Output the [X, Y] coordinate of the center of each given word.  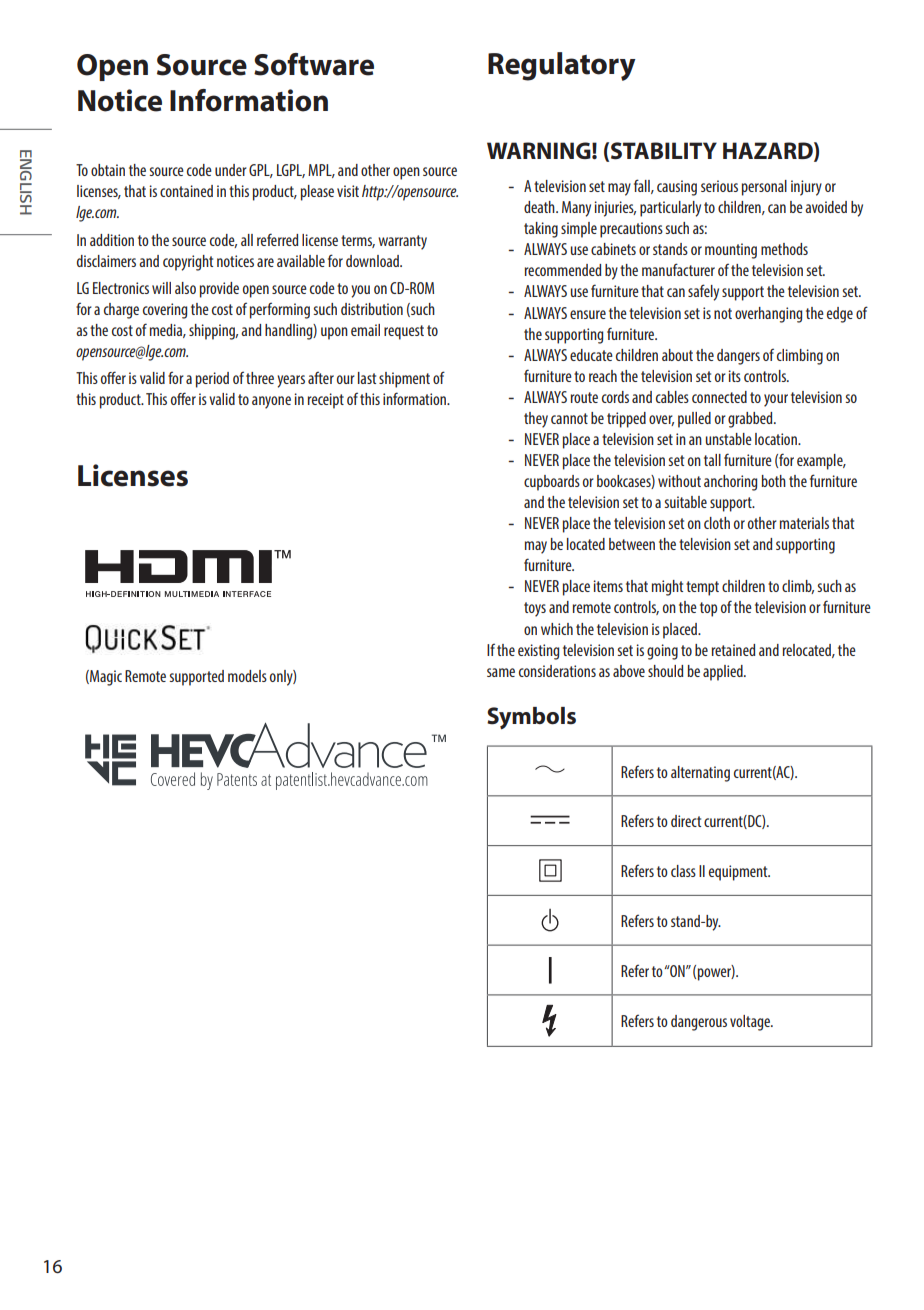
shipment [404, 380]
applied [724, 673]
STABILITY [664, 151]
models [247, 676]
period [212, 380]
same [501, 672]
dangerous [699, 1023]
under [231, 170]
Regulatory [562, 66]
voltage [751, 1023]
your [776, 400]
